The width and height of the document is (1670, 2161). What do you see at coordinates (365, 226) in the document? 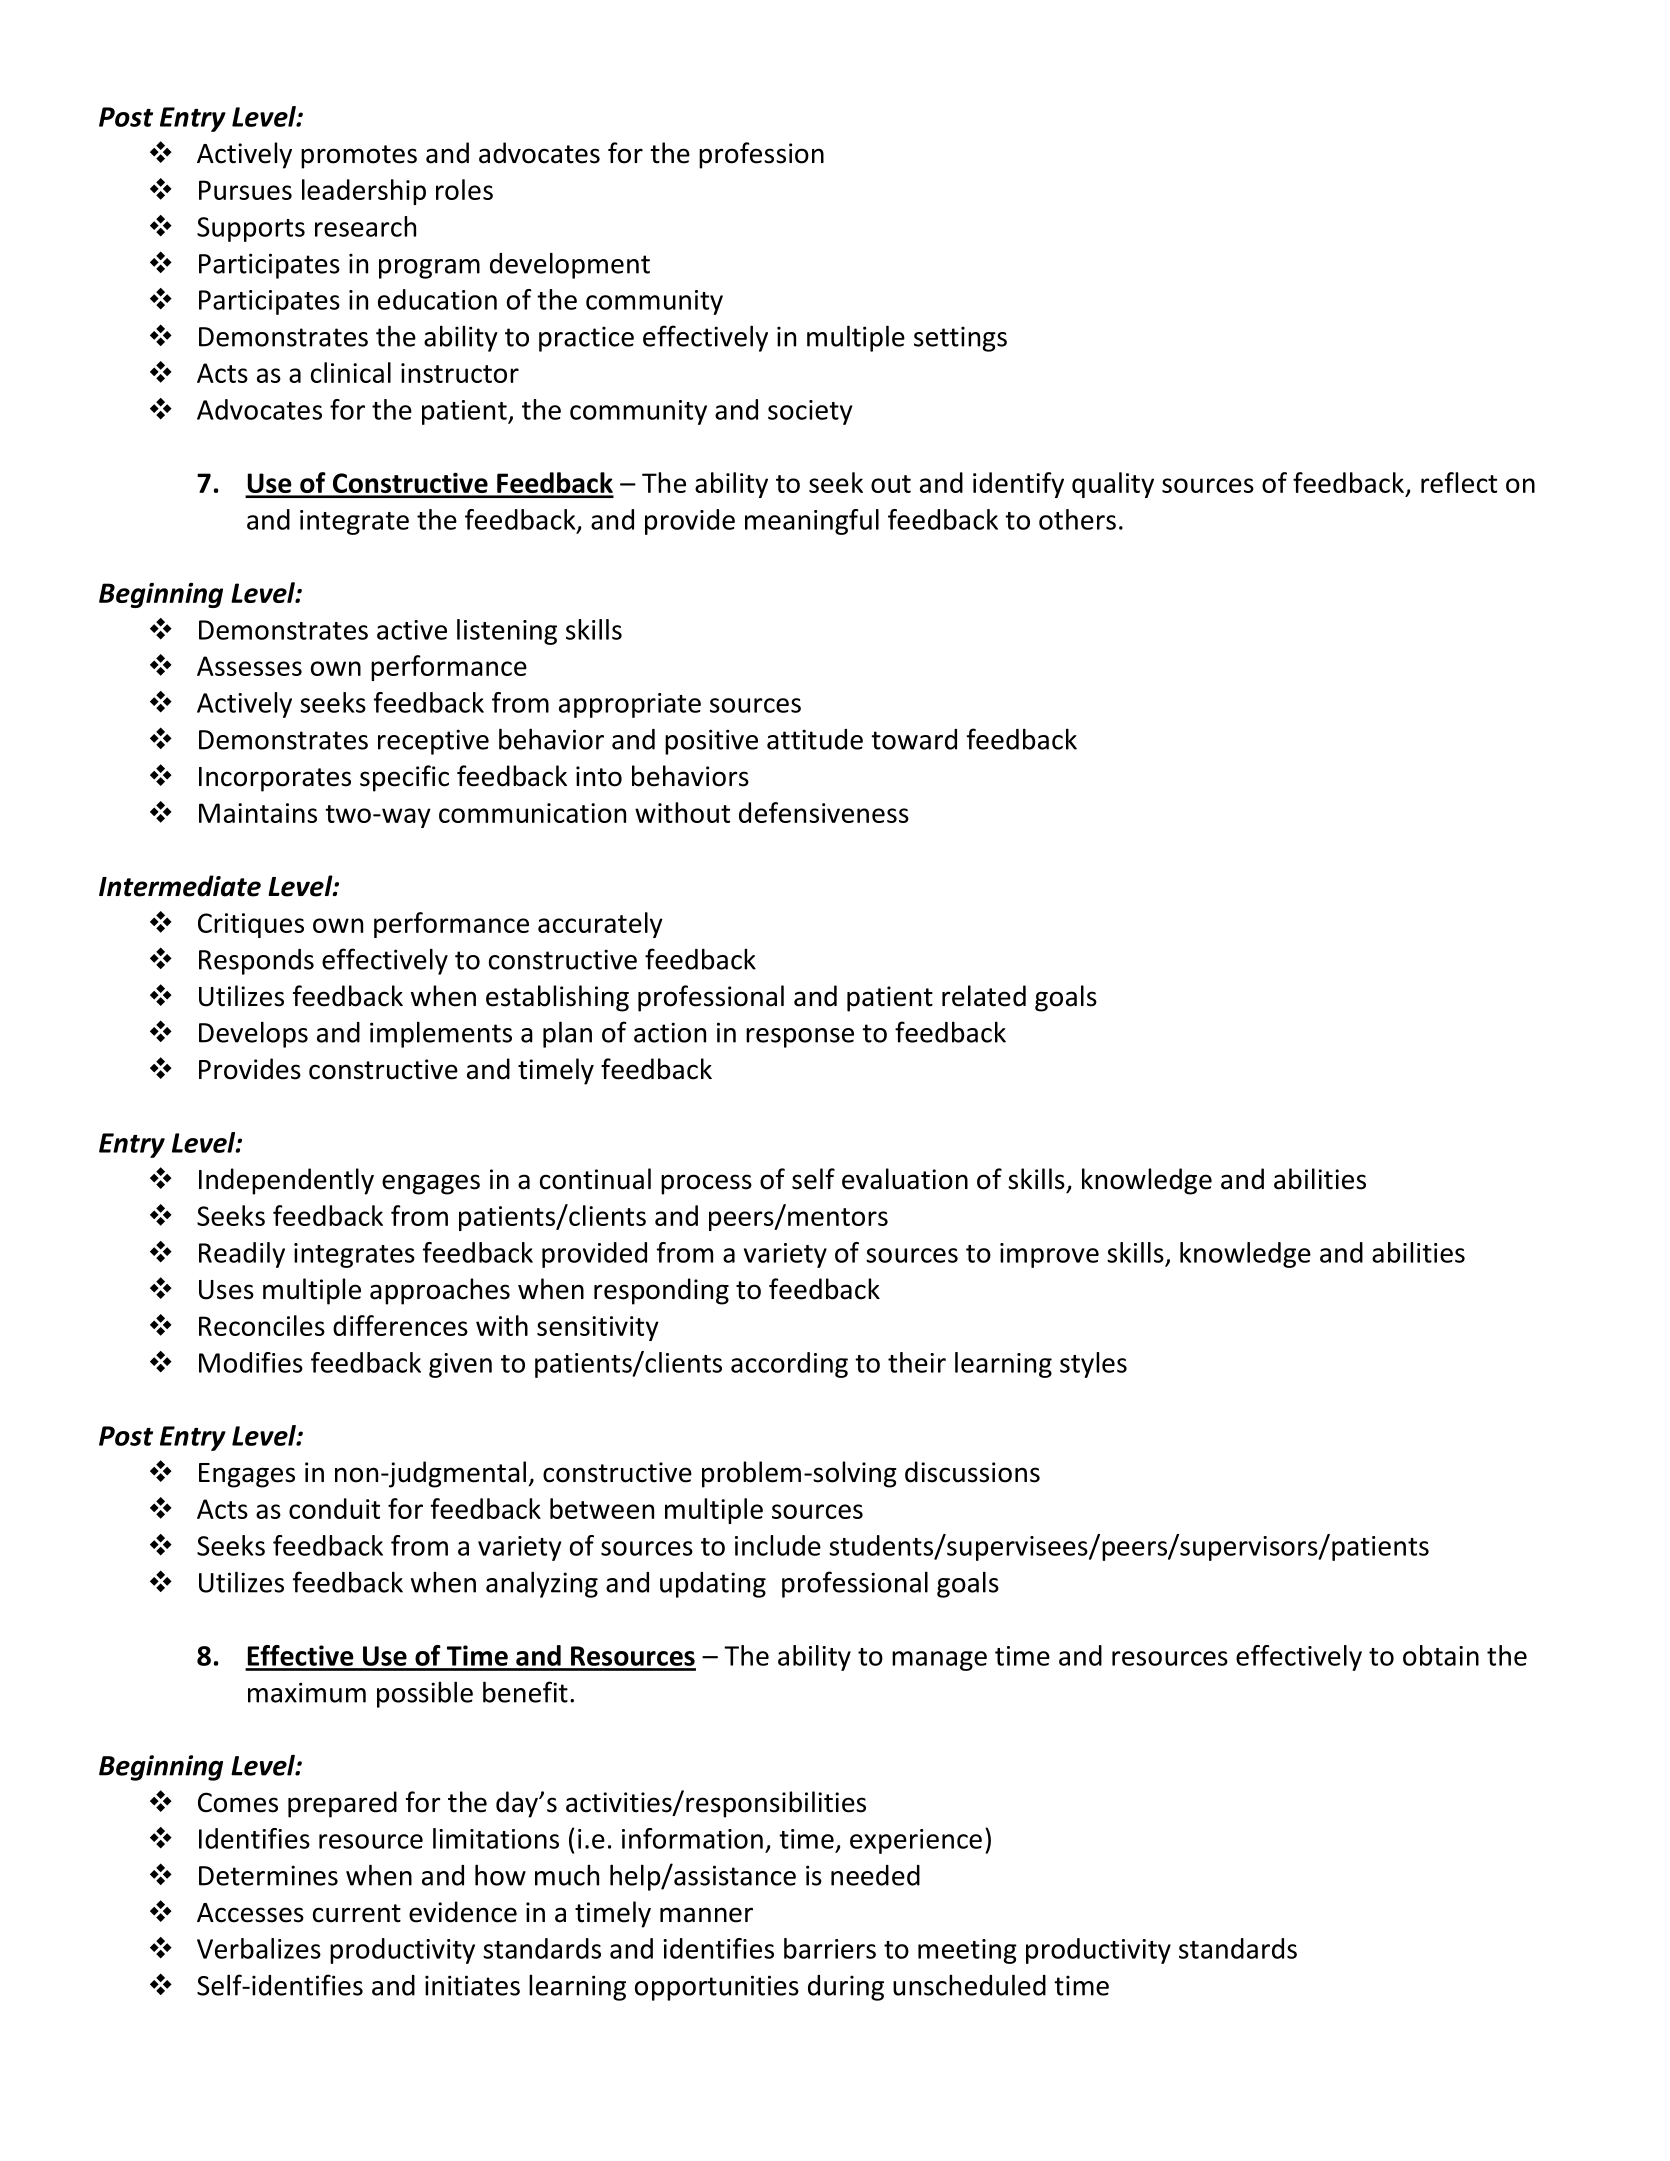
I see `research` at bounding box center [365, 226].
